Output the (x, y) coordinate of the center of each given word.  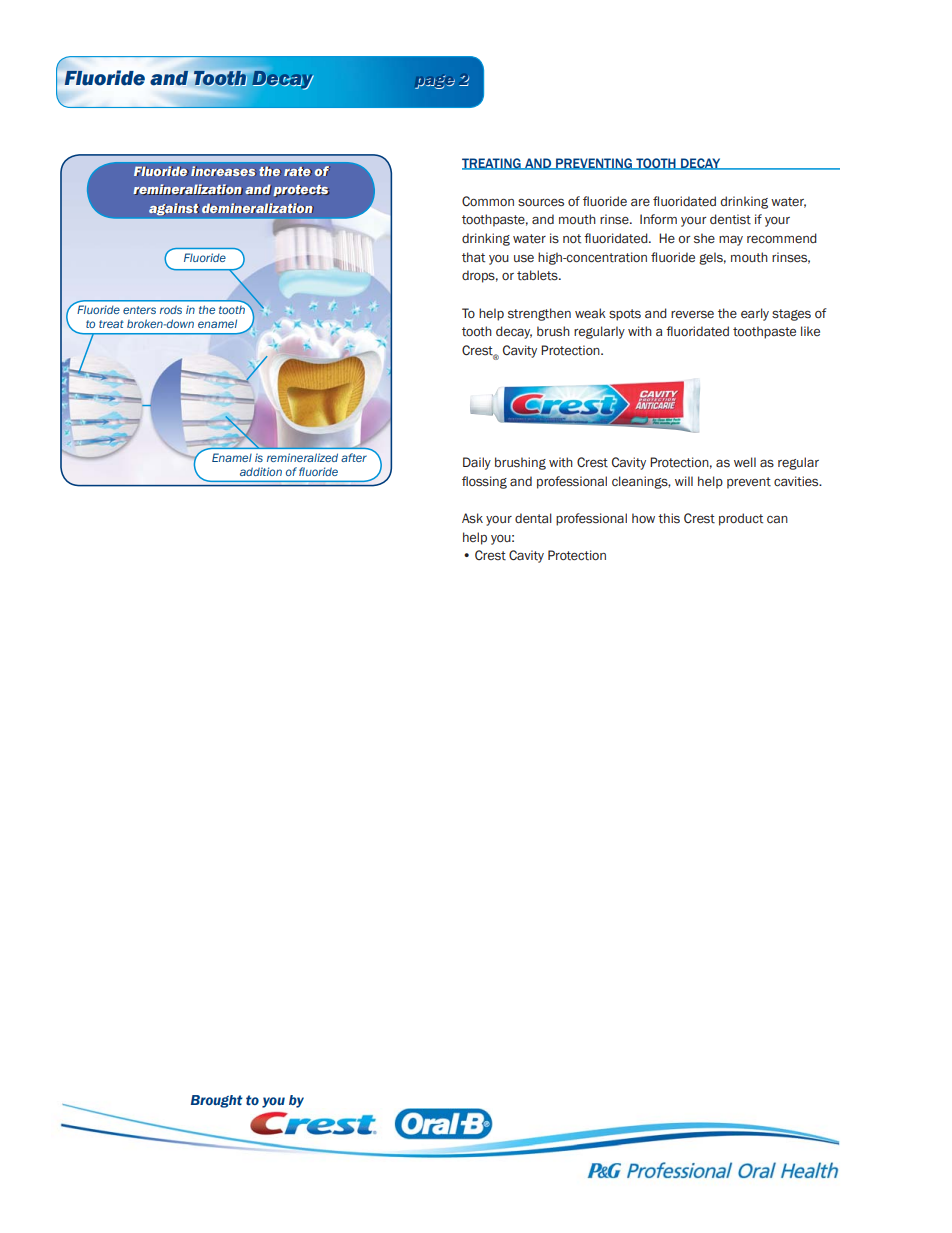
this (669, 518)
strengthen (539, 314)
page (435, 82)
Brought (217, 1101)
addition (261, 471)
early (755, 314)
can (777, 519)
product (741, 519)
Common (488, 201)
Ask (472, 518)
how (643, 518)
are (640, 202)
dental (533, 518)
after (354, 457)
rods (171, 309)
